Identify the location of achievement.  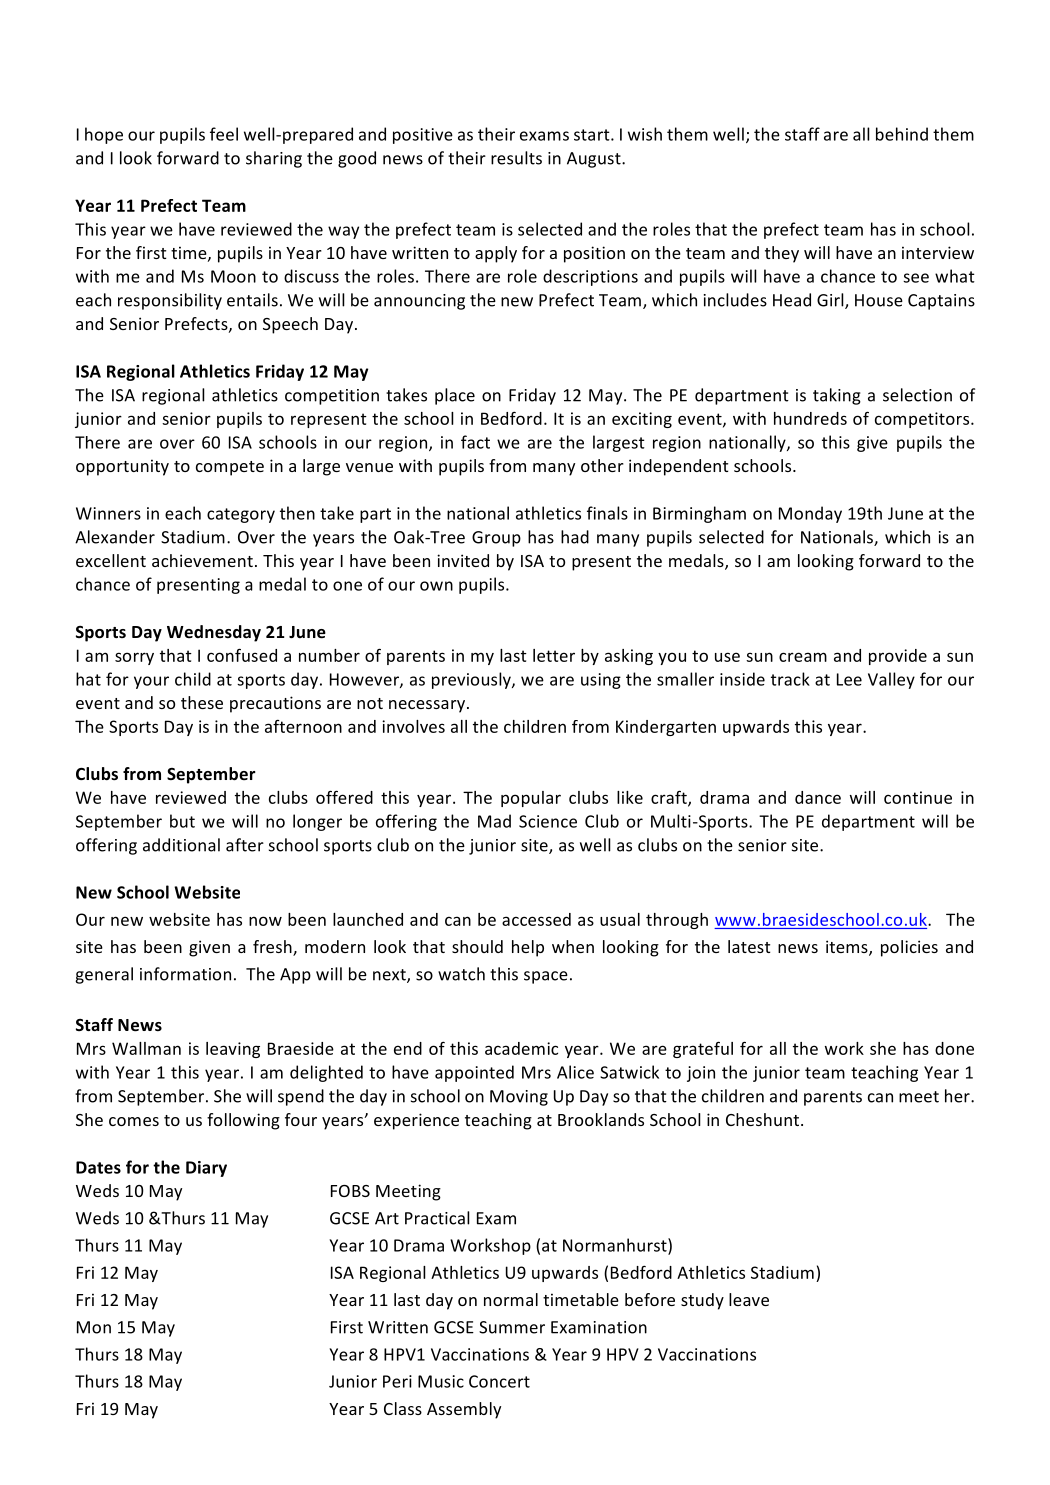
(202, 560).
